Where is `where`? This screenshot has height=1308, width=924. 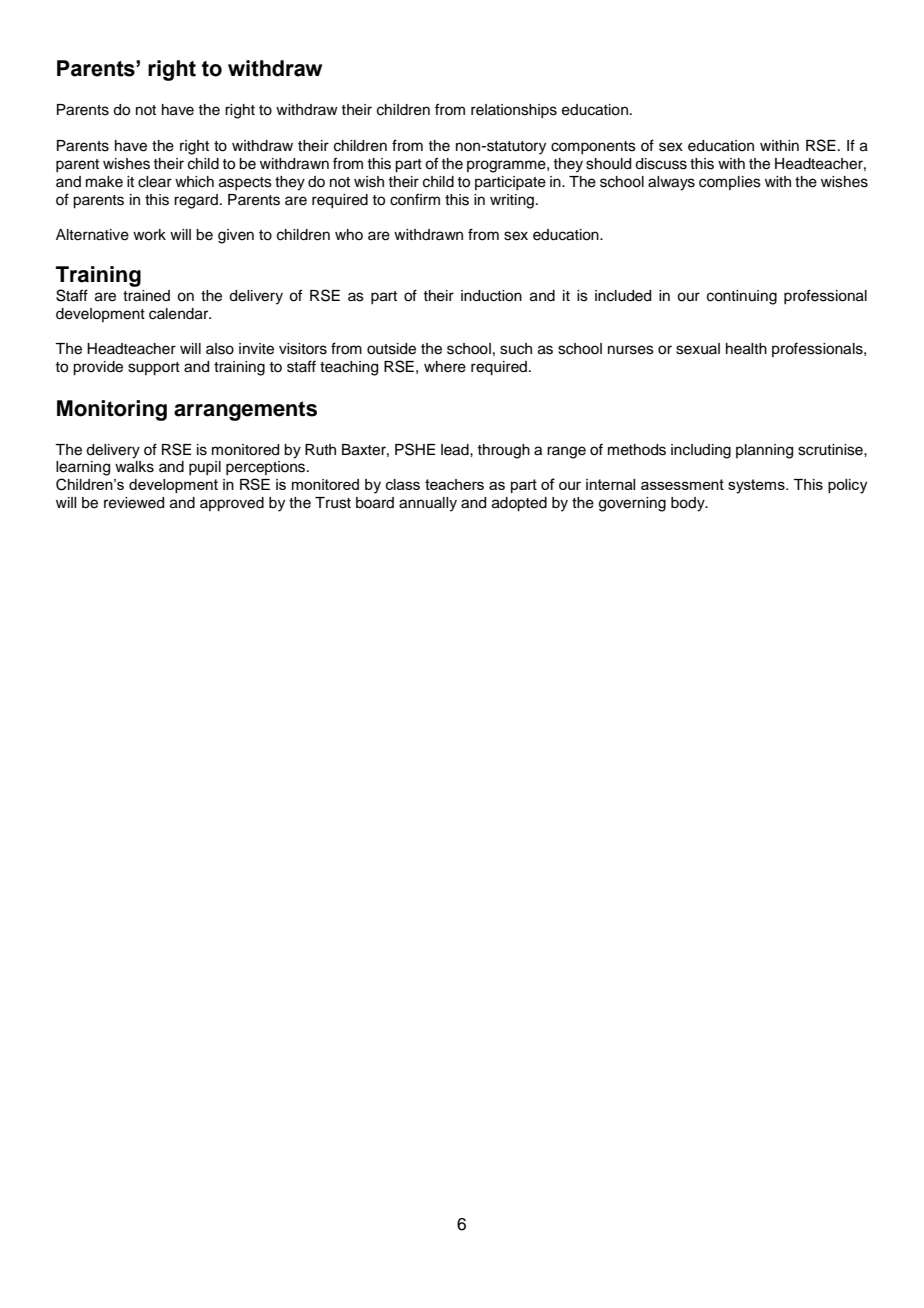
where is located at coordinates (445, 367).
